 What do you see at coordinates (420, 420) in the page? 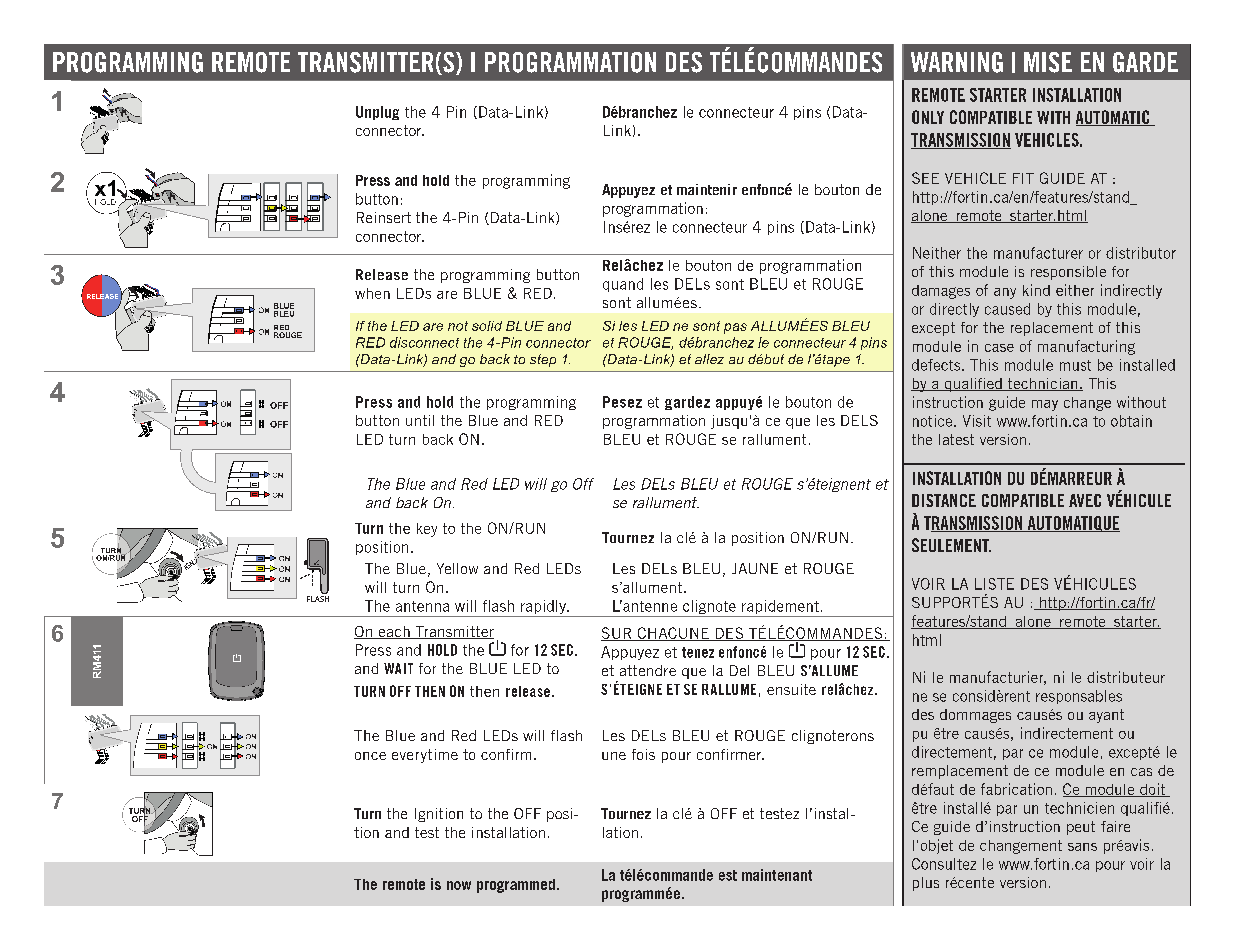
I see `until` at bounding box center [420, 420].
